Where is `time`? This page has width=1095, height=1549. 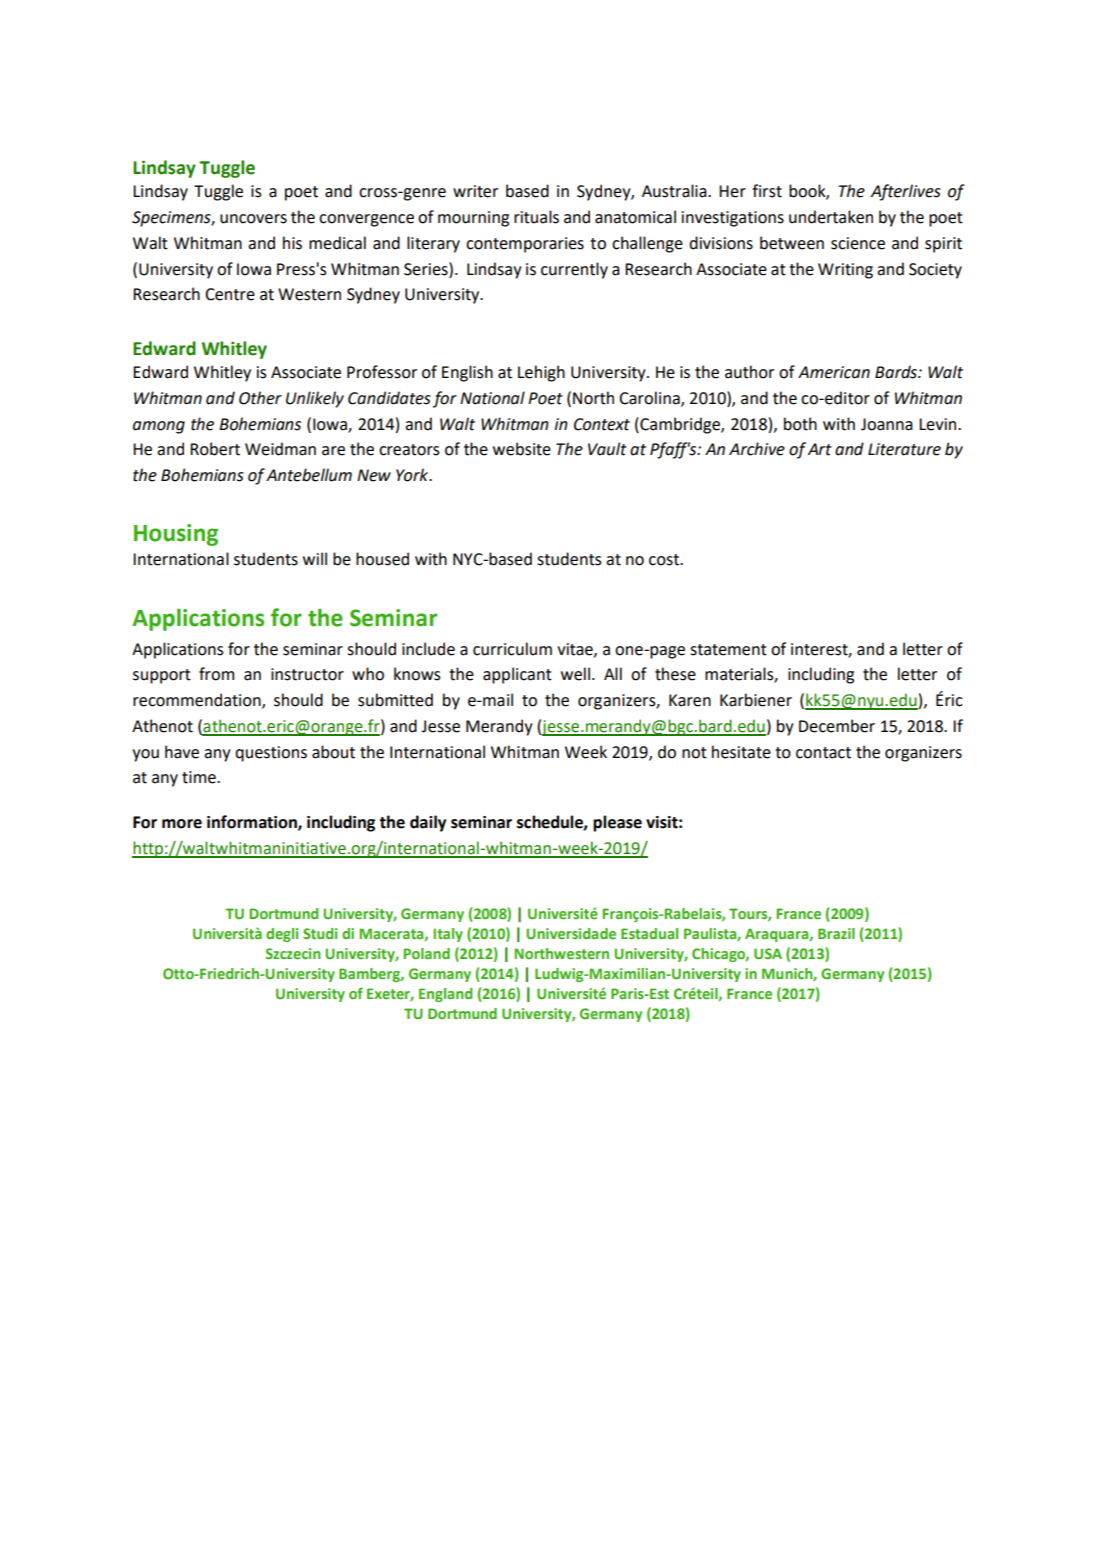
time is located at coordinates (200, 777).
